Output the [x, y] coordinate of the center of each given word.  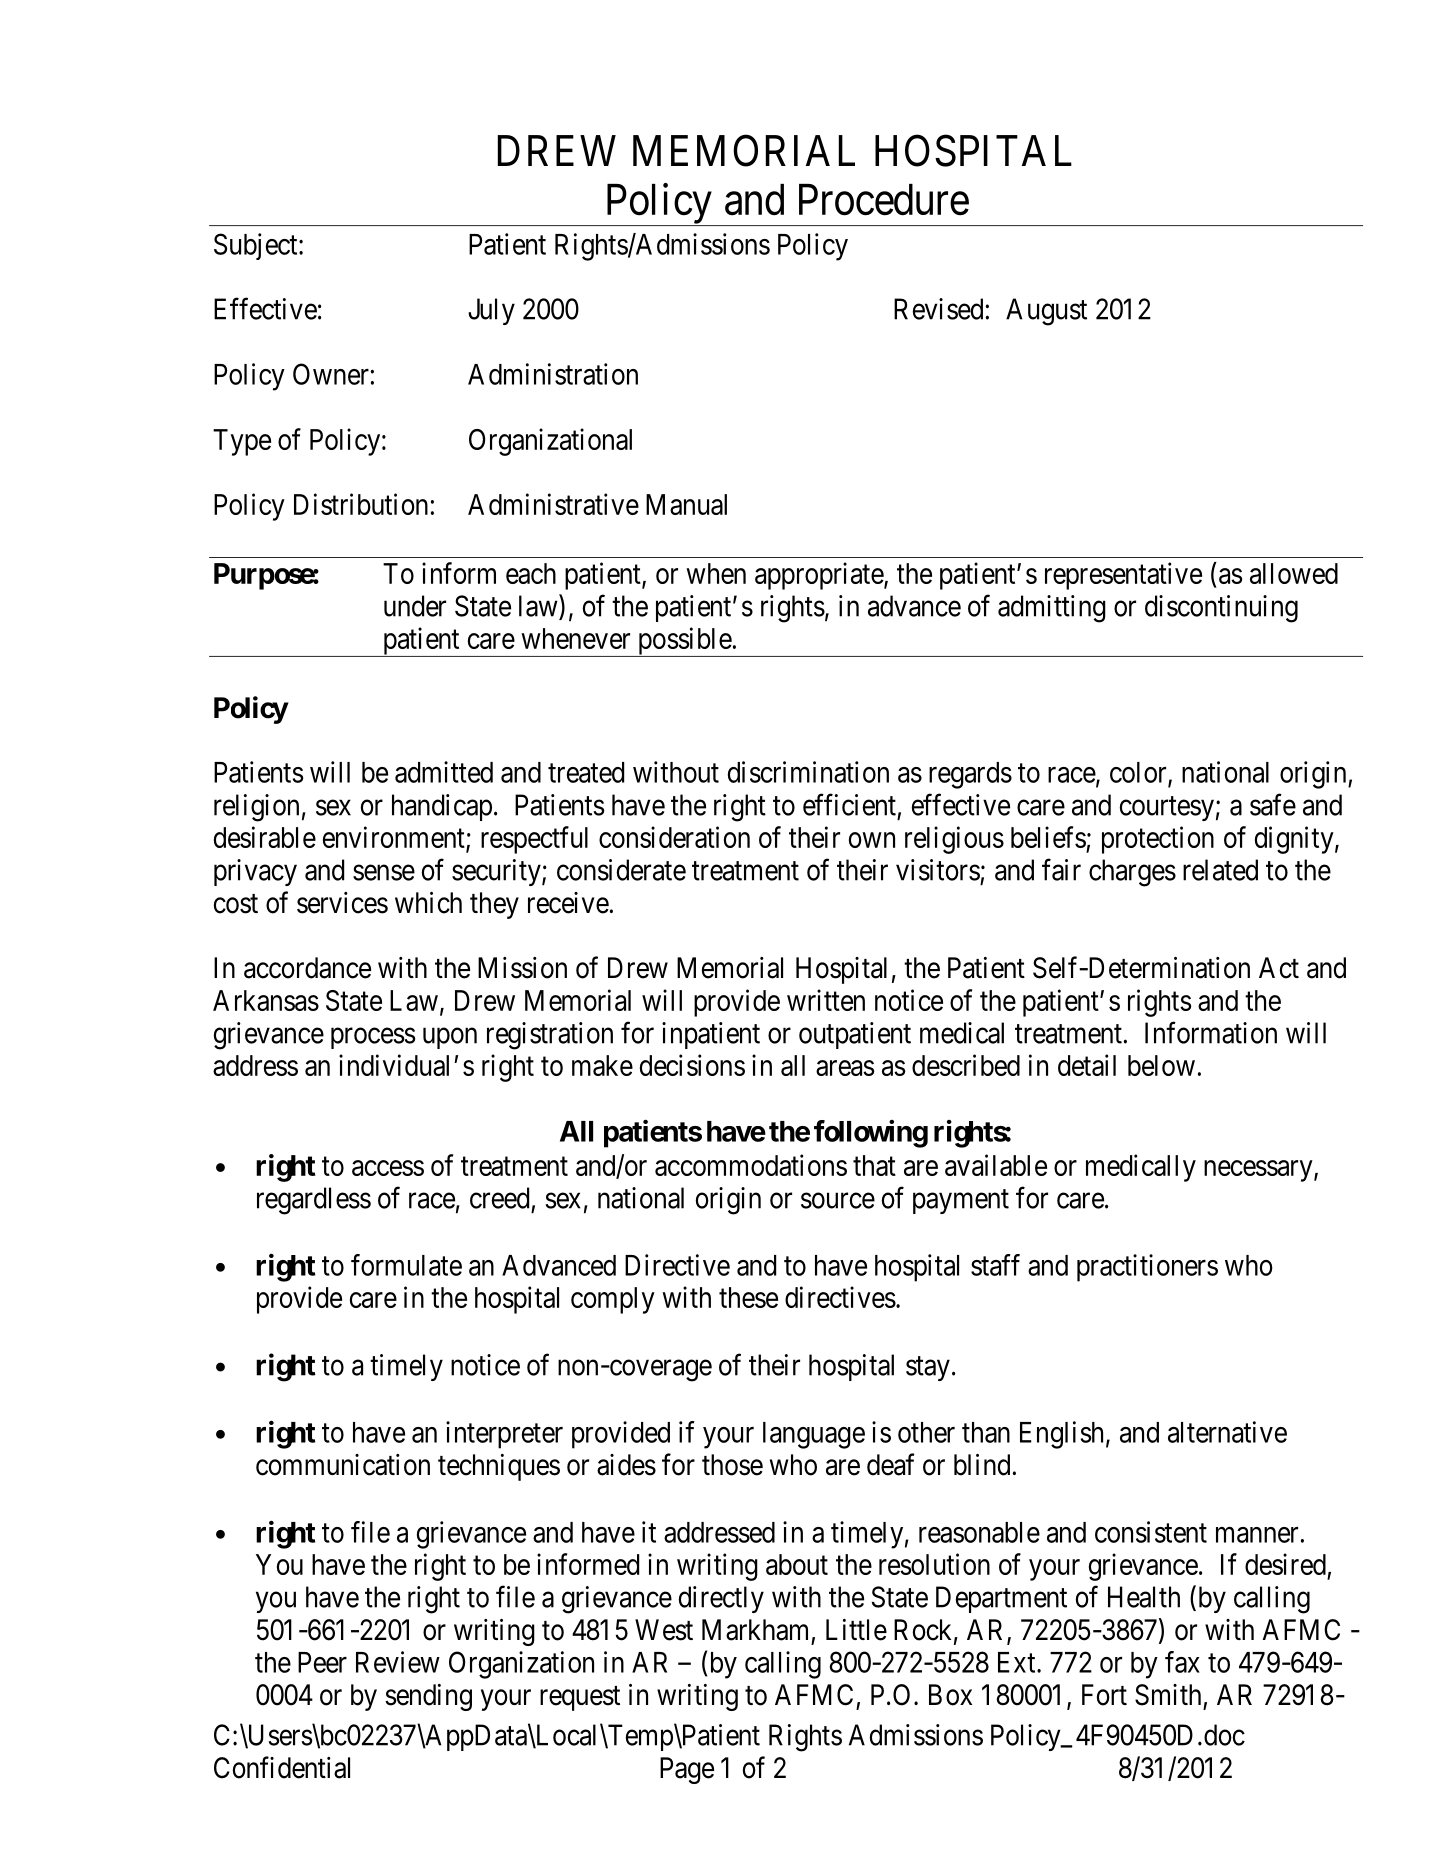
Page [687, 1770]
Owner [331, 374]
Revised [938, 309]
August [1046, 312]
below [1161, 1065]
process [373, 1038]
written [826, 1000]
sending [428, 1697]
